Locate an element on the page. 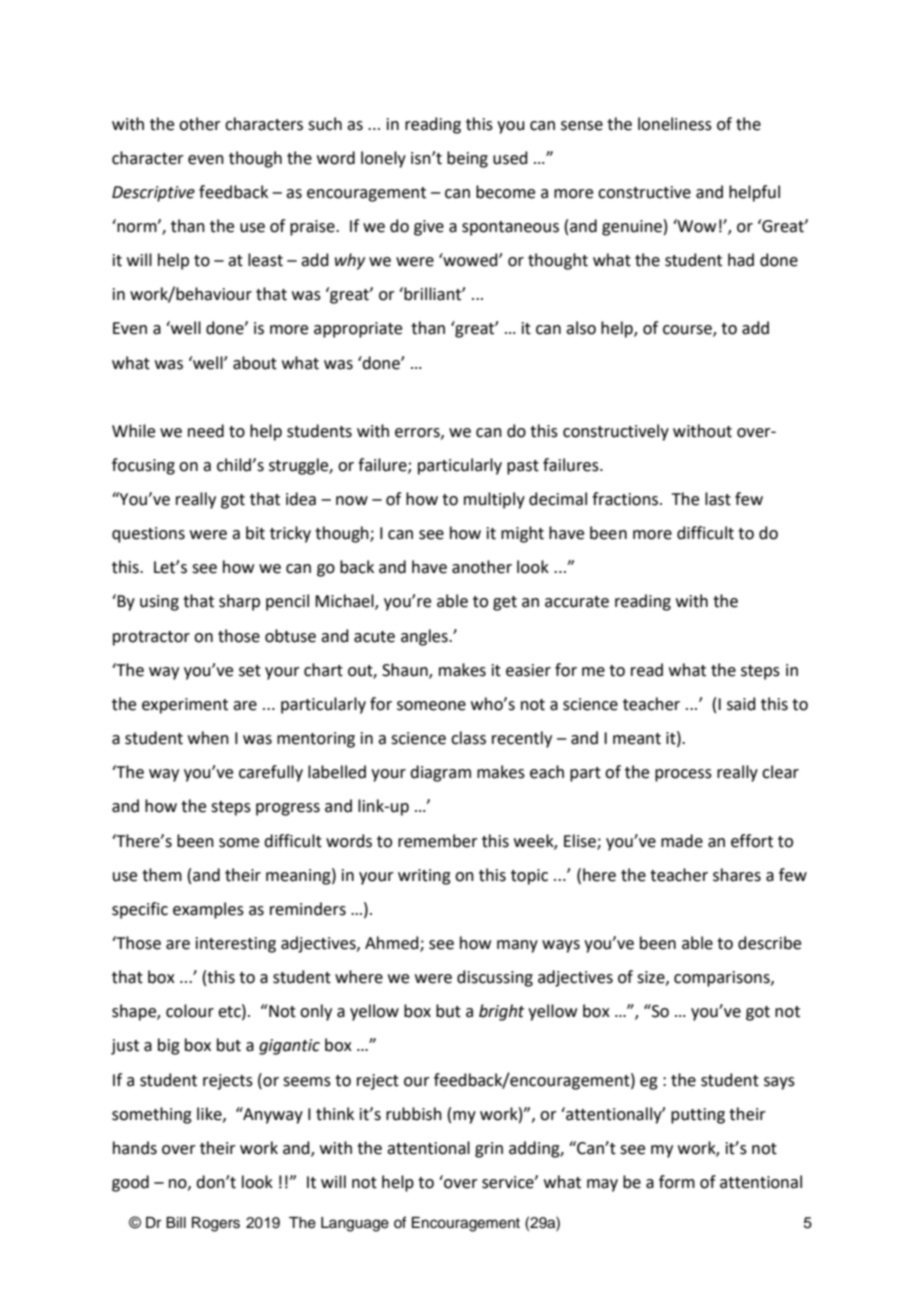  Rogers is located at coordinates (216, 1224).
